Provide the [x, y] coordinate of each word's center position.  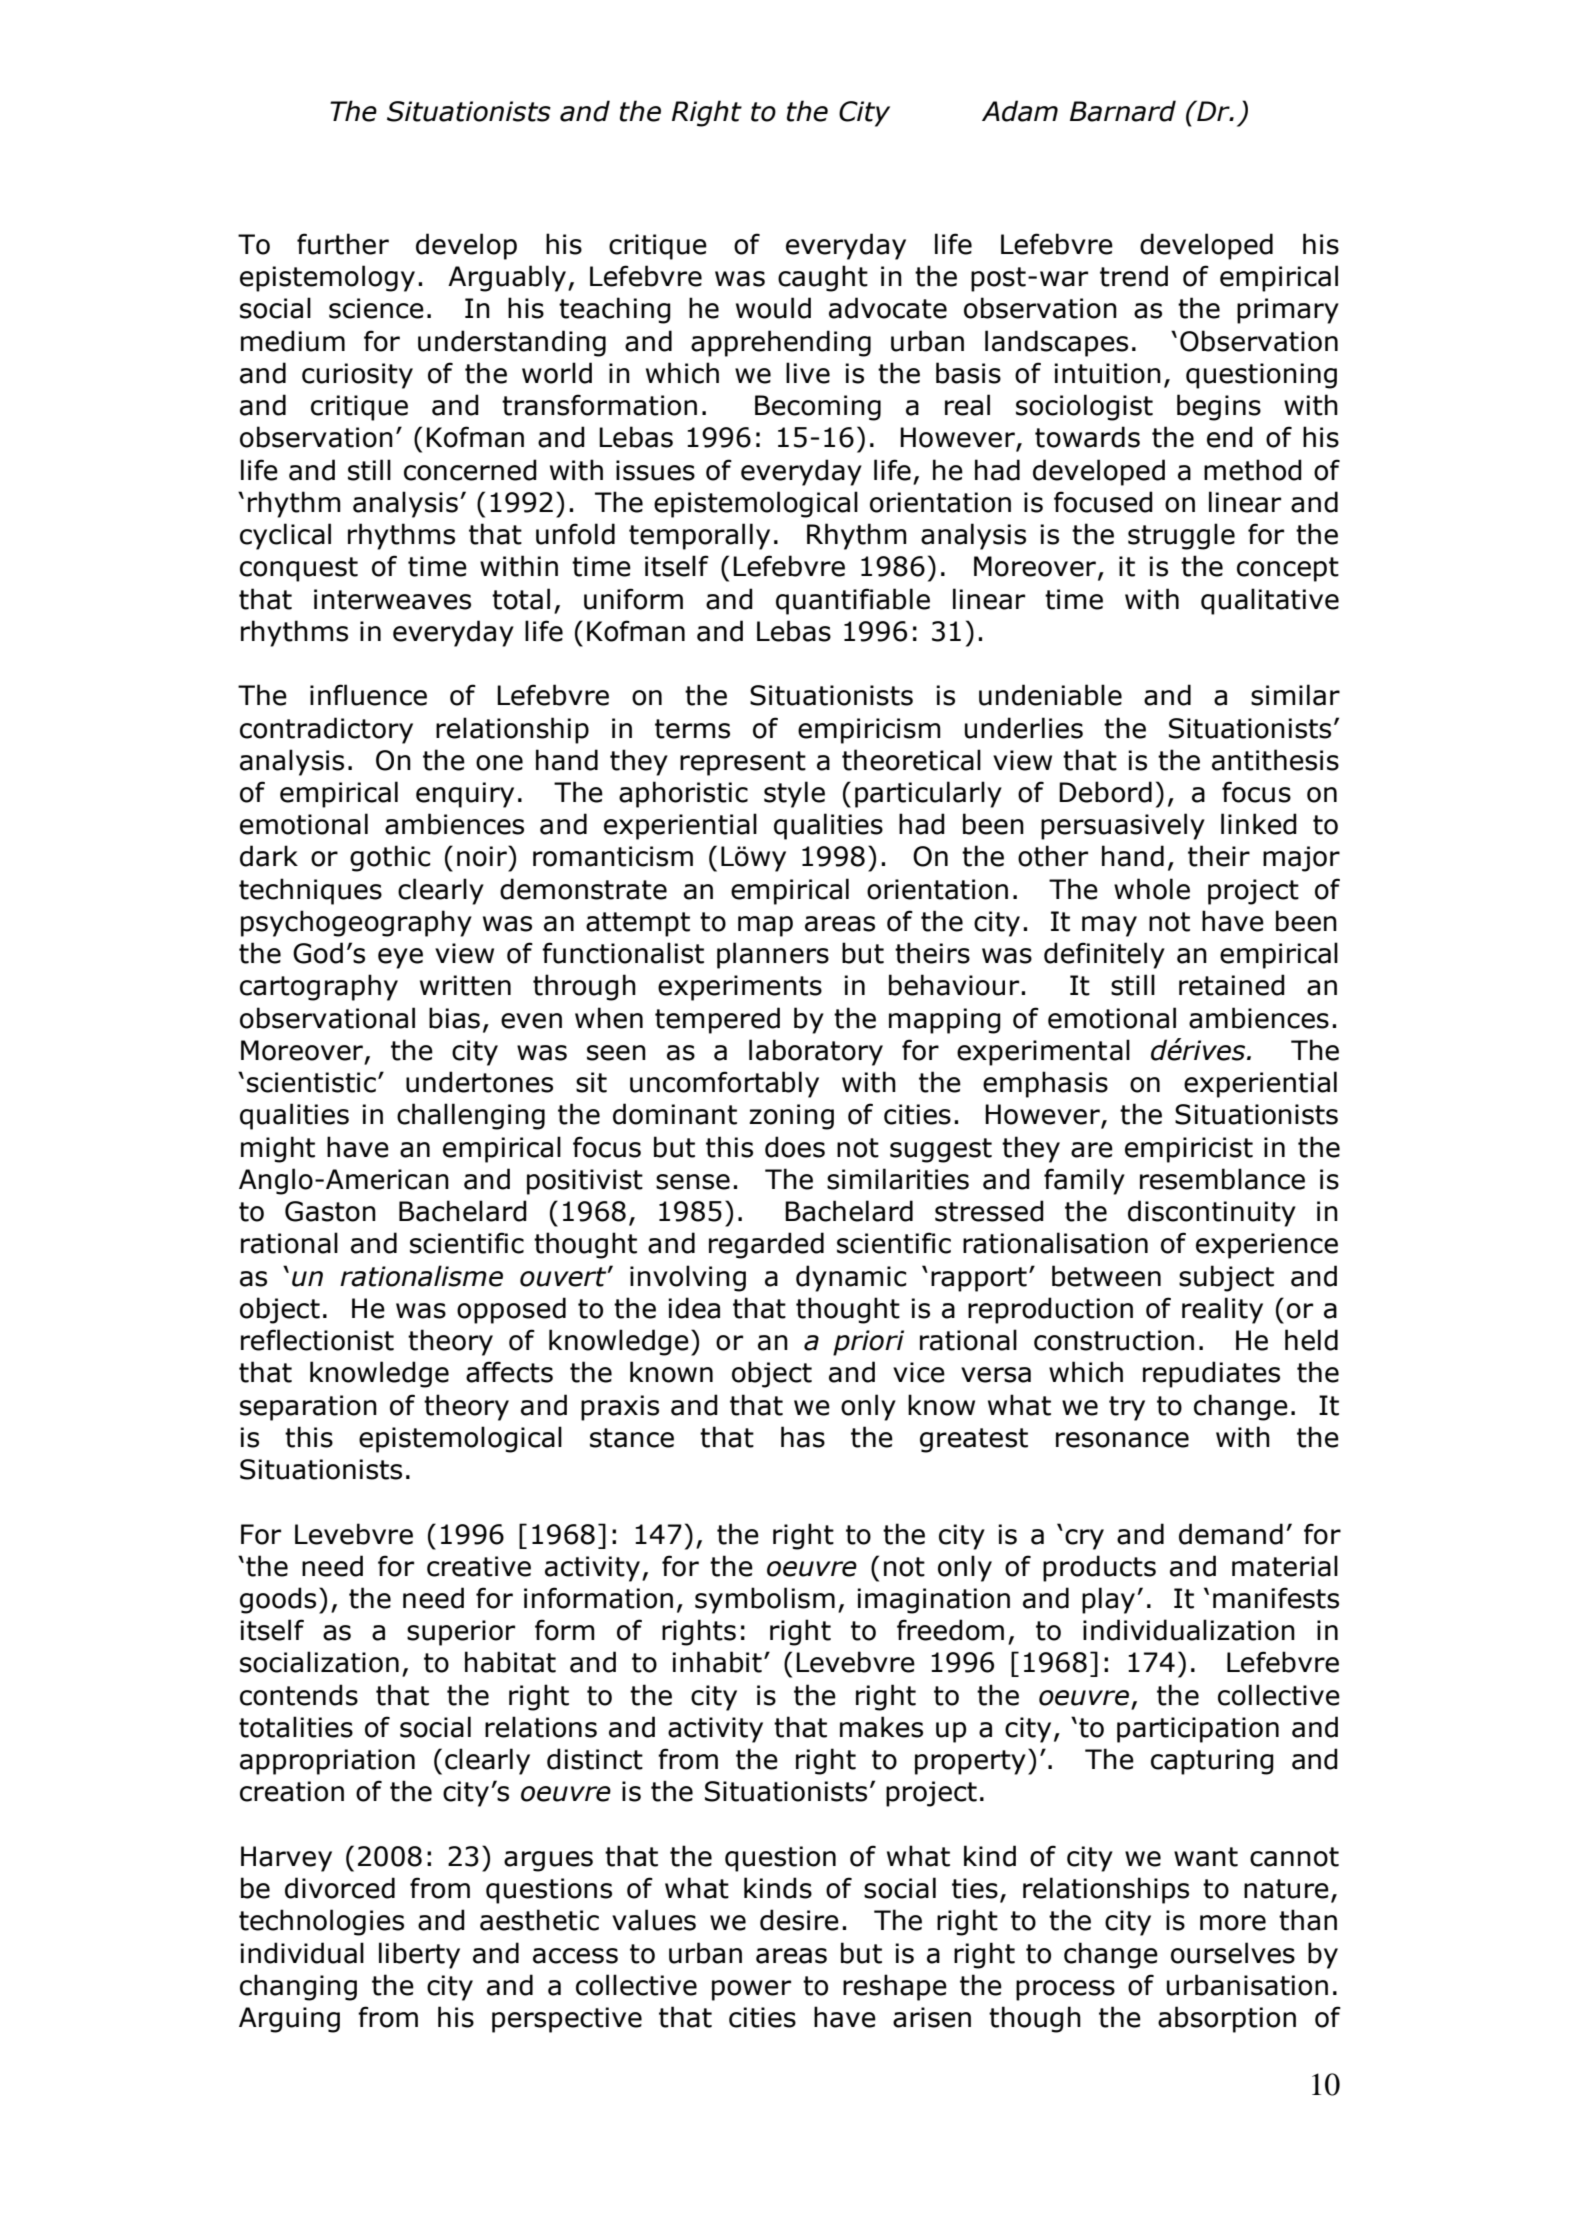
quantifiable [853, 601]
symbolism [765, 1600]
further [343, 244]
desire [799, 1920]
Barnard [1123, 111]
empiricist [1189, 1150]
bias [454, 1018]
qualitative [1270, 601]
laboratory [816, 1052]
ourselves [1233, 1953]
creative [479, 1566]
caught [823, 278]
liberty [419, 1955]
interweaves [392, 599]
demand [1231, 1534]
